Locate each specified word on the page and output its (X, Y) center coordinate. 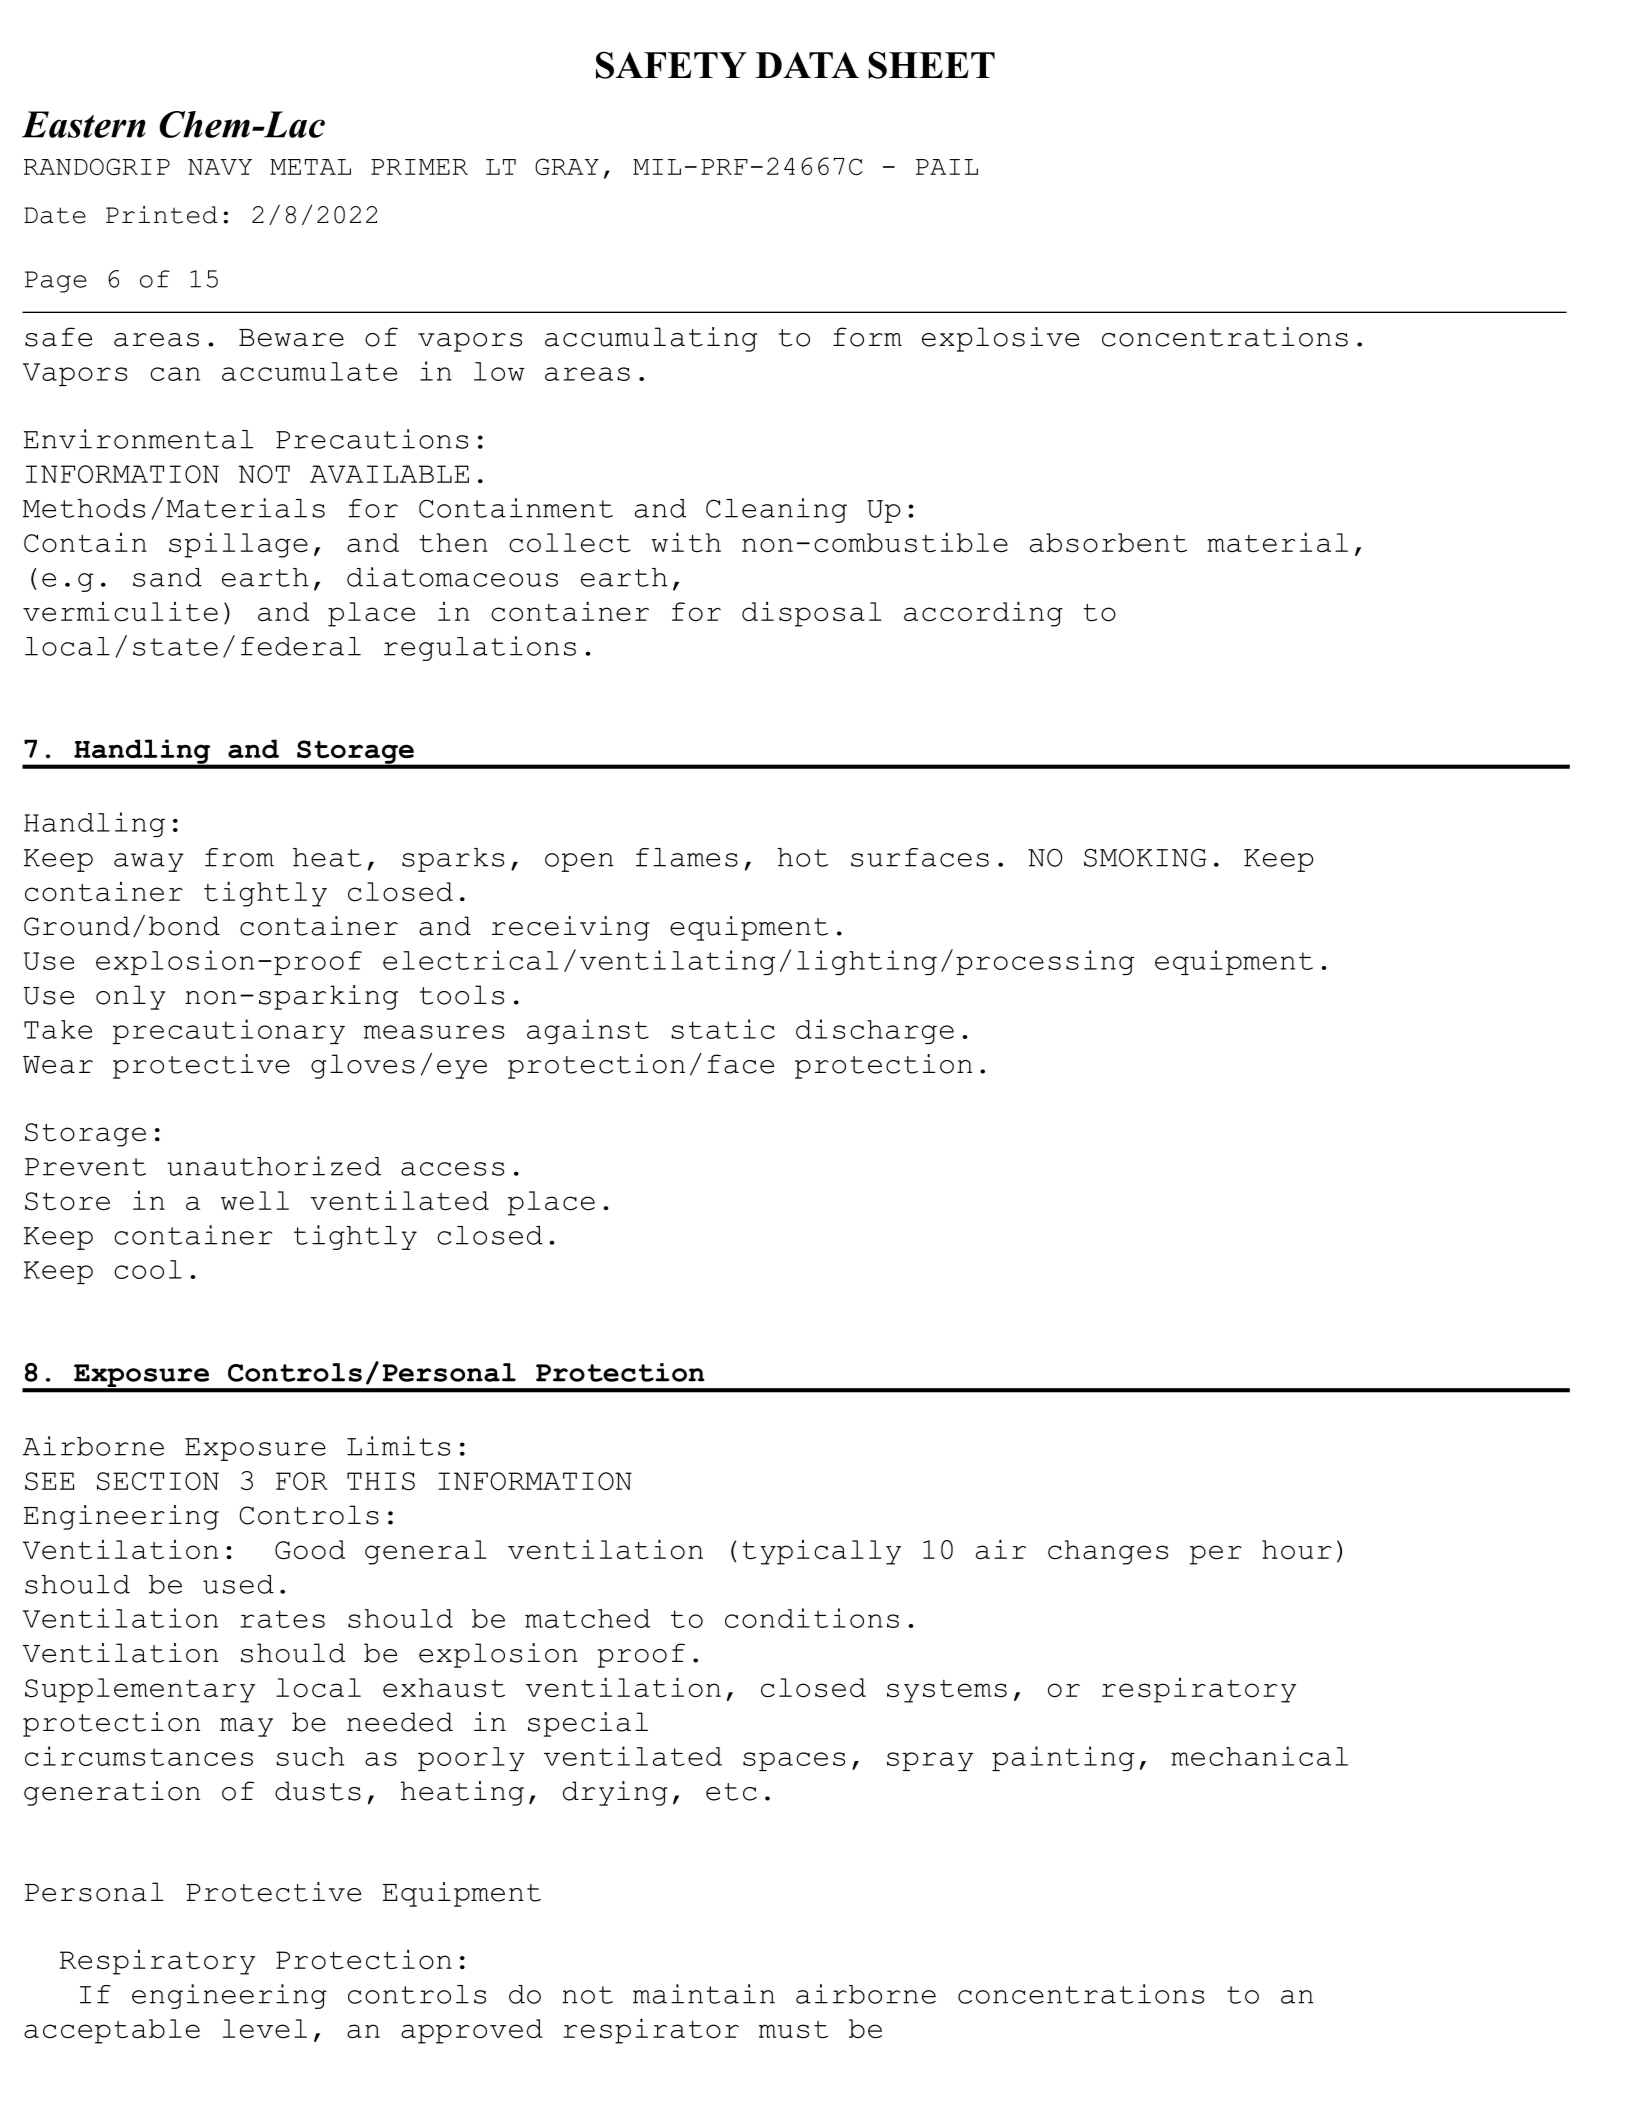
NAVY (220, 167)
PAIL (947, 167)
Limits (398, 1446)
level (265, 2029)
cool (148, 1269)
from (239, 857)
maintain (704, 1994)
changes (1108, 1552)
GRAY (567, 166)
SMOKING (1145, 857)
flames (687, 857)
